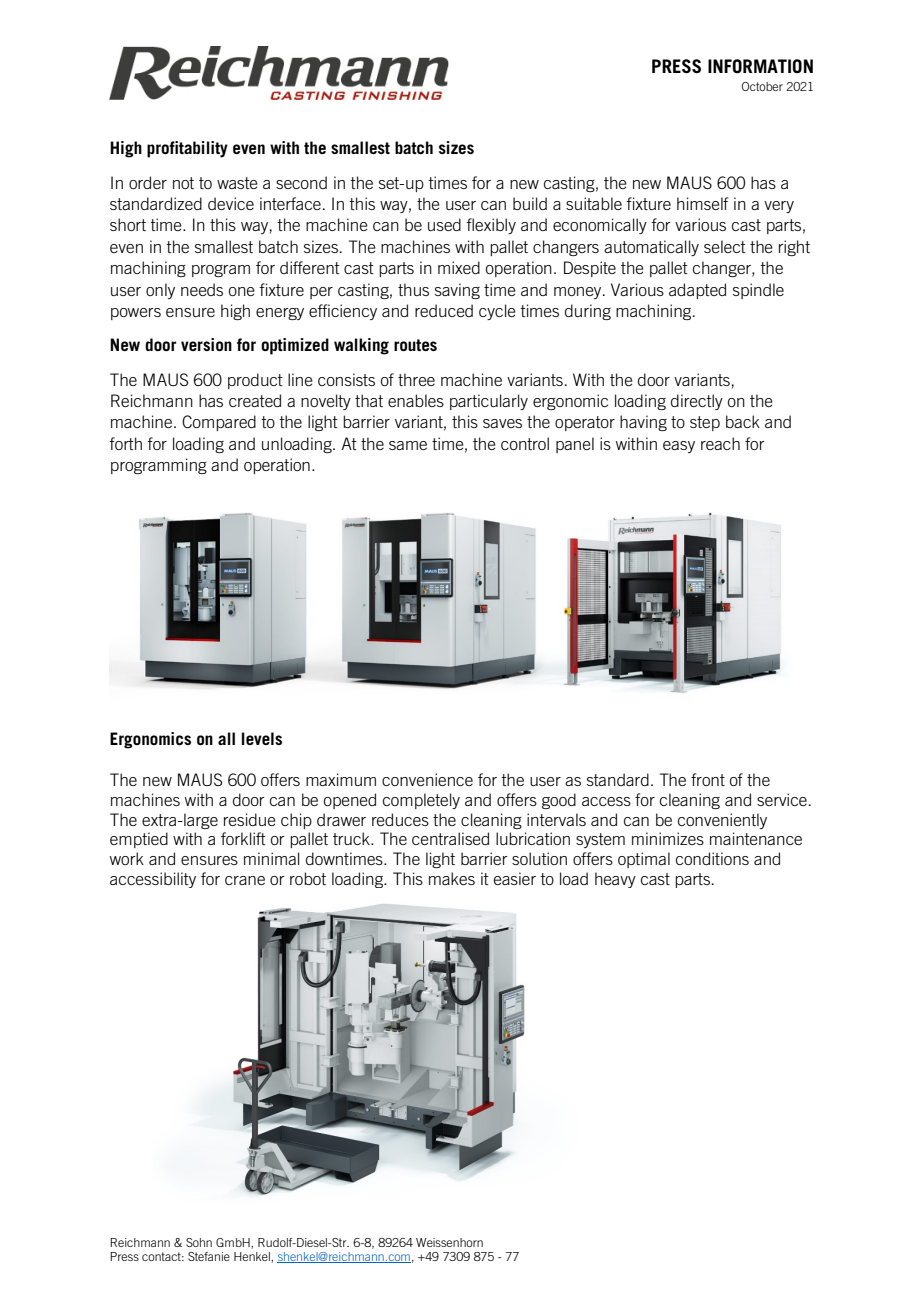 The image size is (924, 1308). What do you see at coordinates (219, 423) in the page?
I see `Compared` at bounding box center [219, 423].
